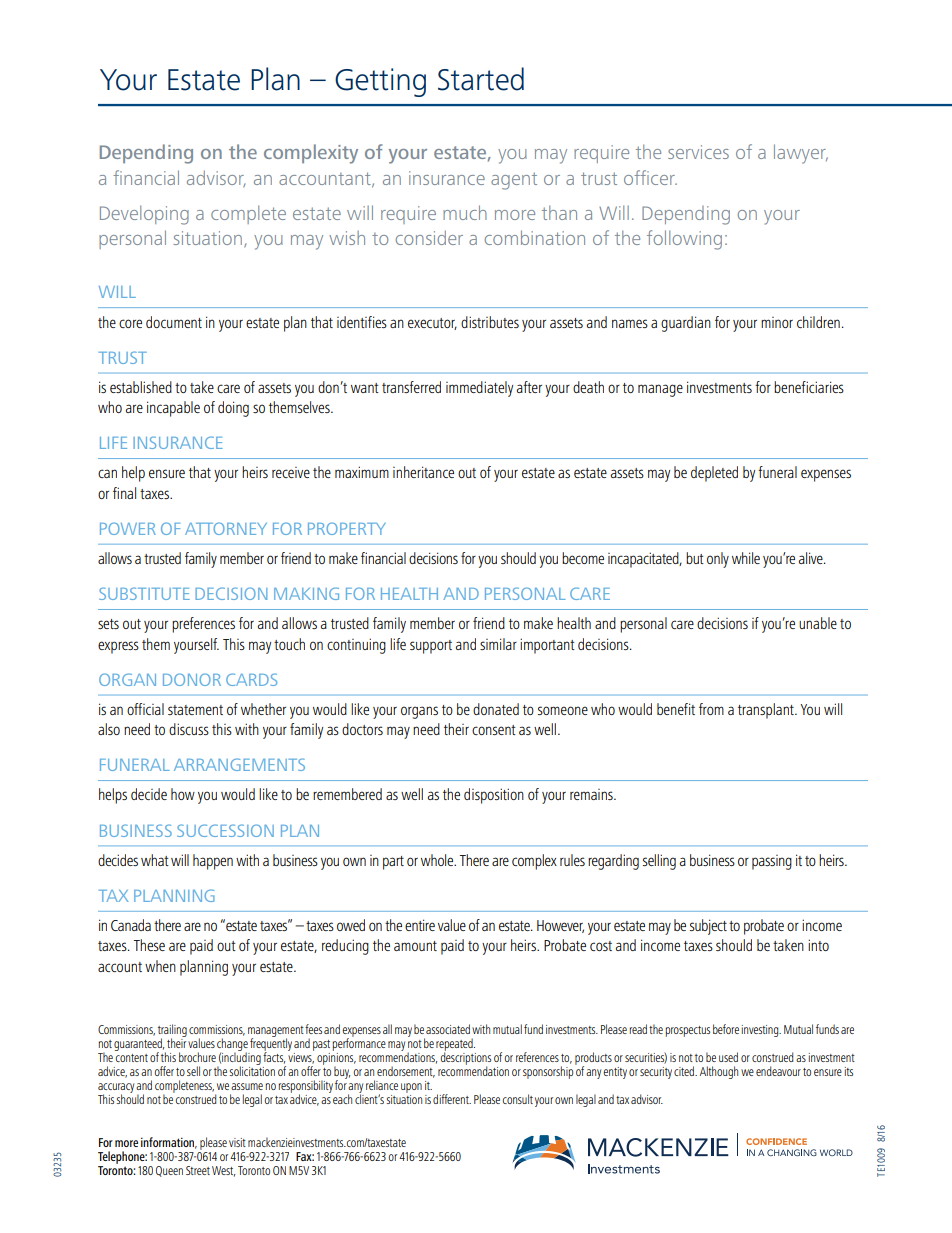  Describe the element at coordinates (481, 79) in the screenshot. I see `Started` at that location.
